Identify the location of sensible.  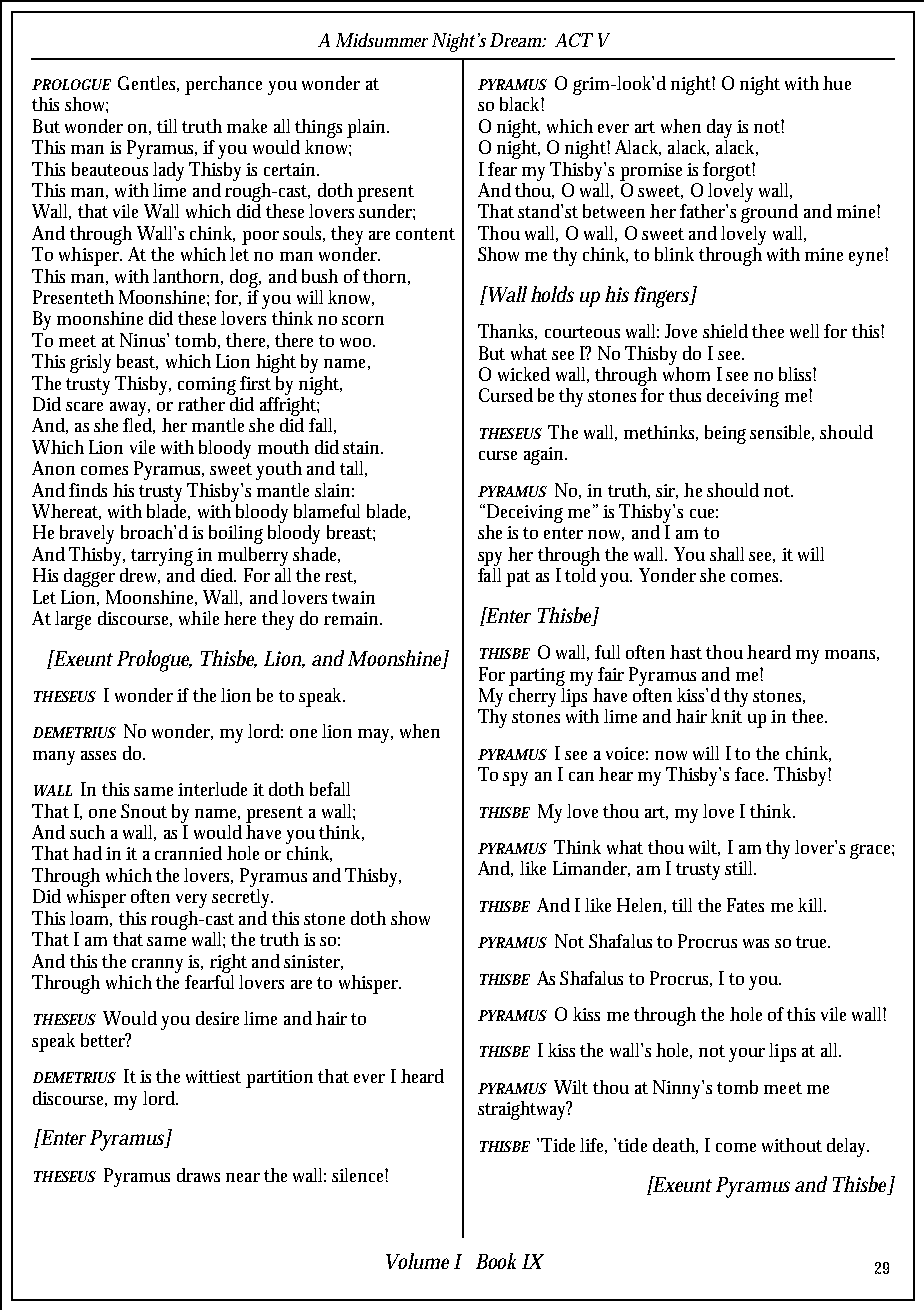
(782, 433).
